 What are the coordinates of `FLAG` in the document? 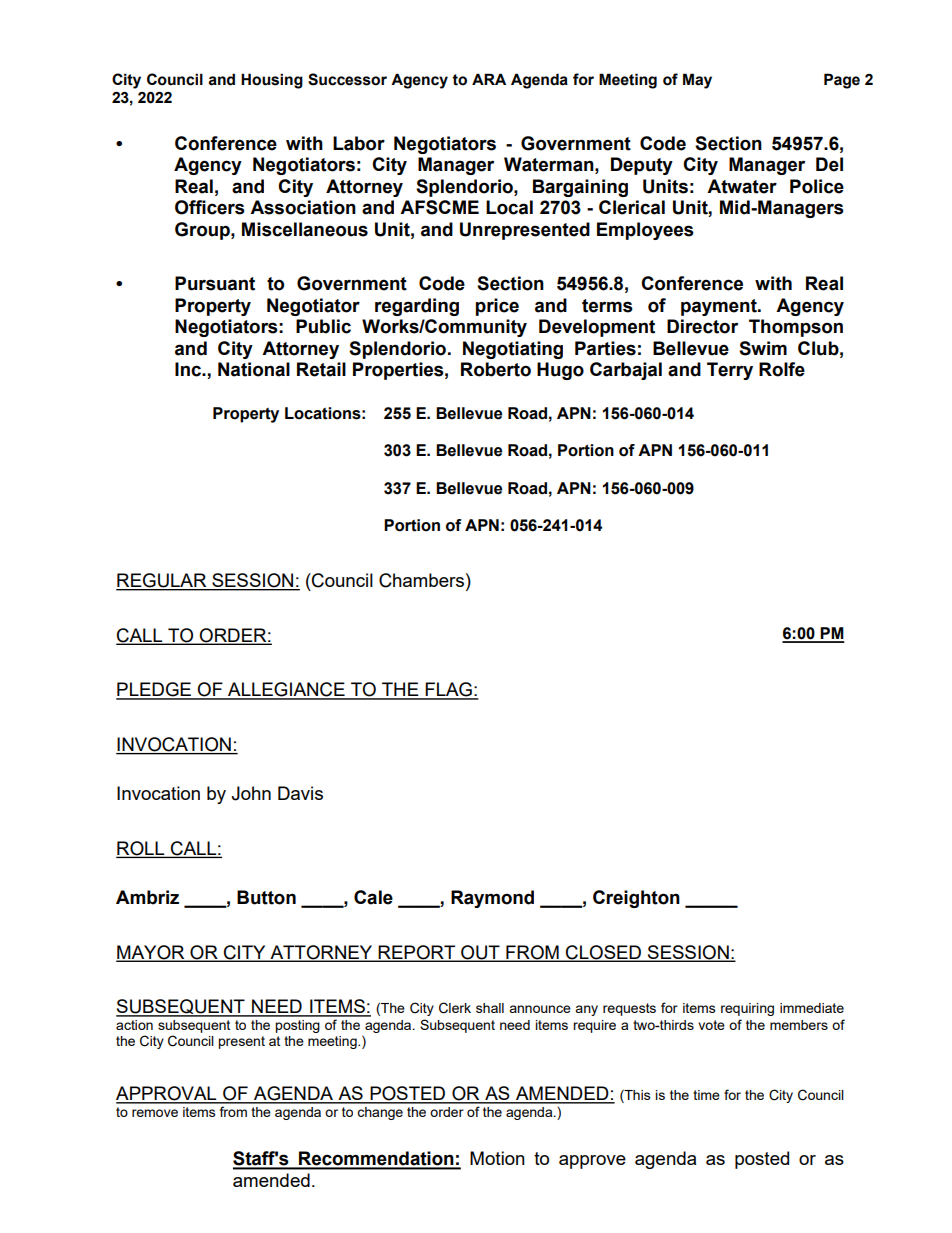 It's located at (448, 690).
